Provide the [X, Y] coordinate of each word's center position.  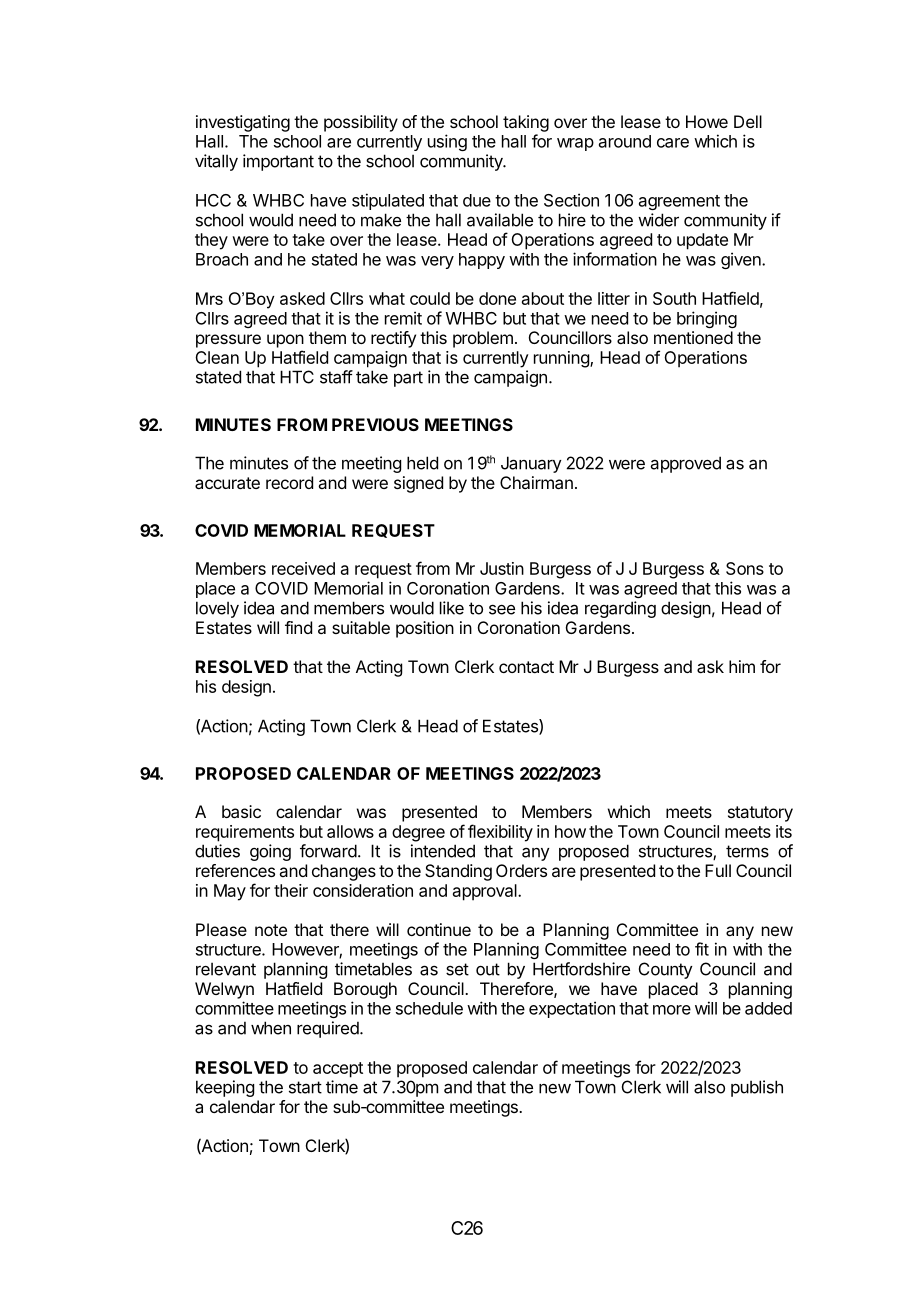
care [673, 143]
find [298, 627]
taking [526, 123]
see [502, 609]
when [271, 1028]
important [278, 162]
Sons [745, 568]
